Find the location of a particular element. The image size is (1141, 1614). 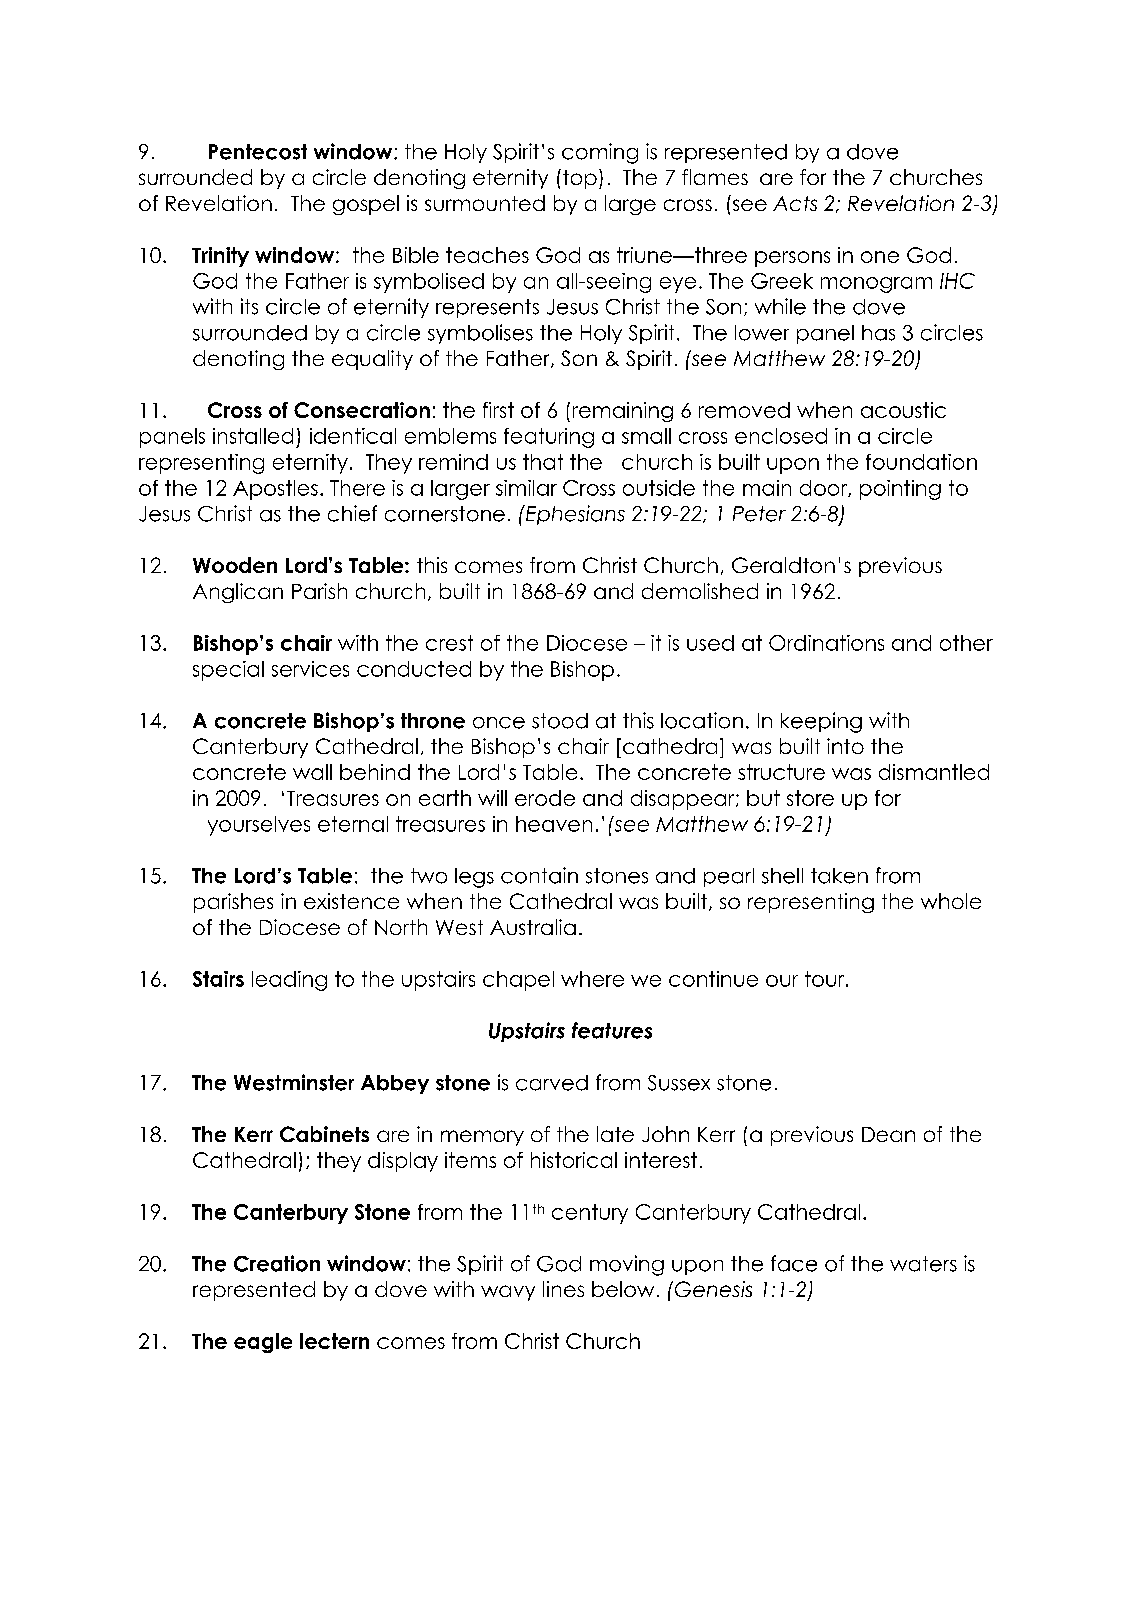

contain is located at coordinates (539, 875).
